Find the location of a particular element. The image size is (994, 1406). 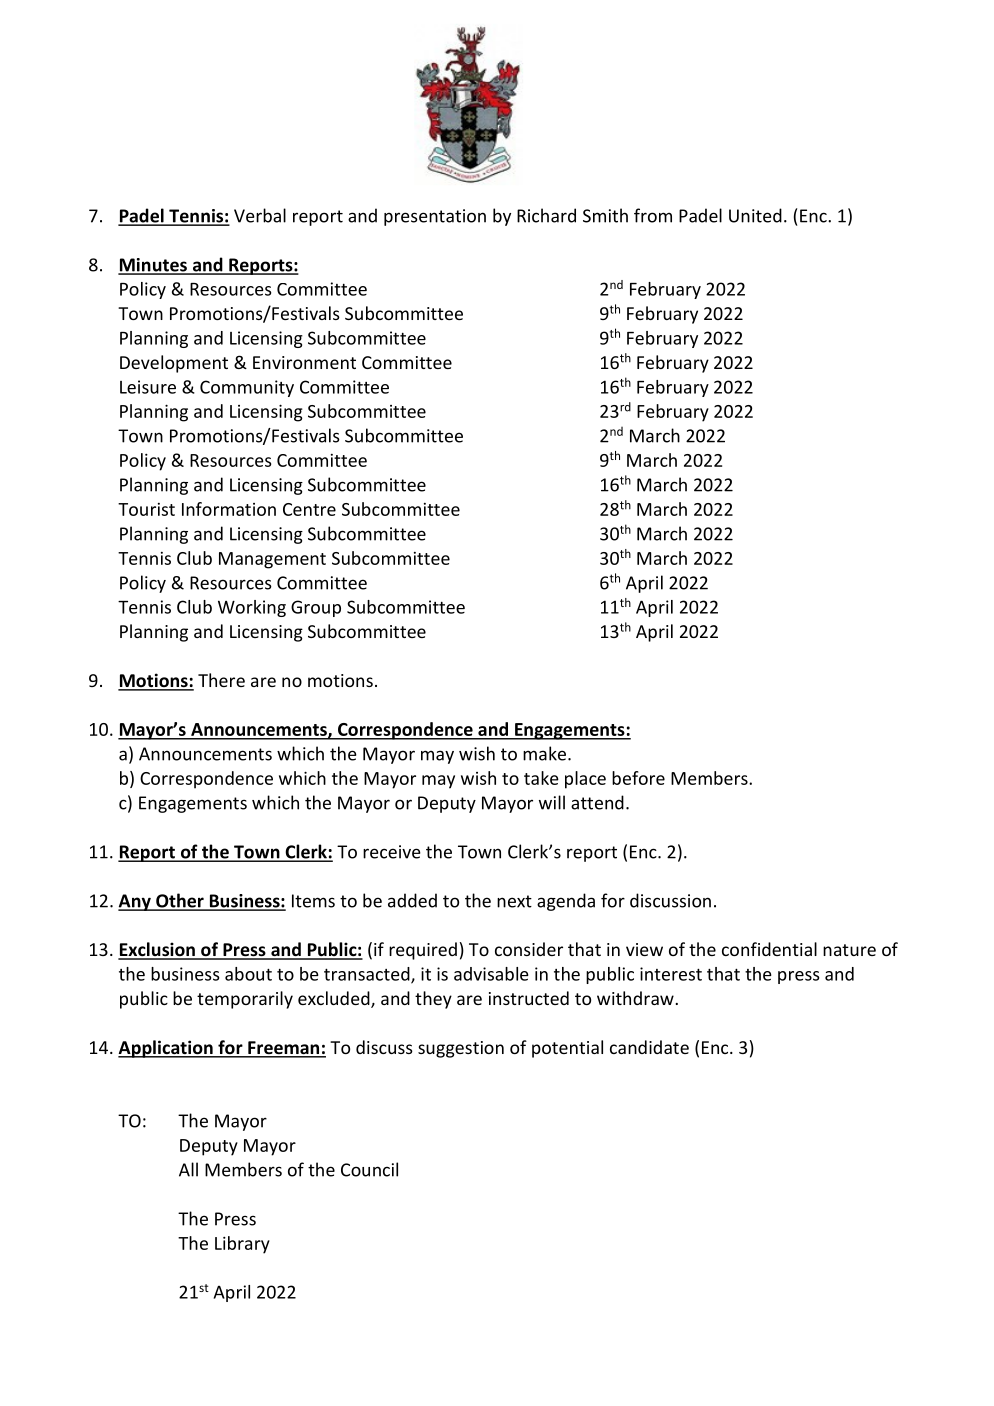

United is located at coordinates (755, 215).
